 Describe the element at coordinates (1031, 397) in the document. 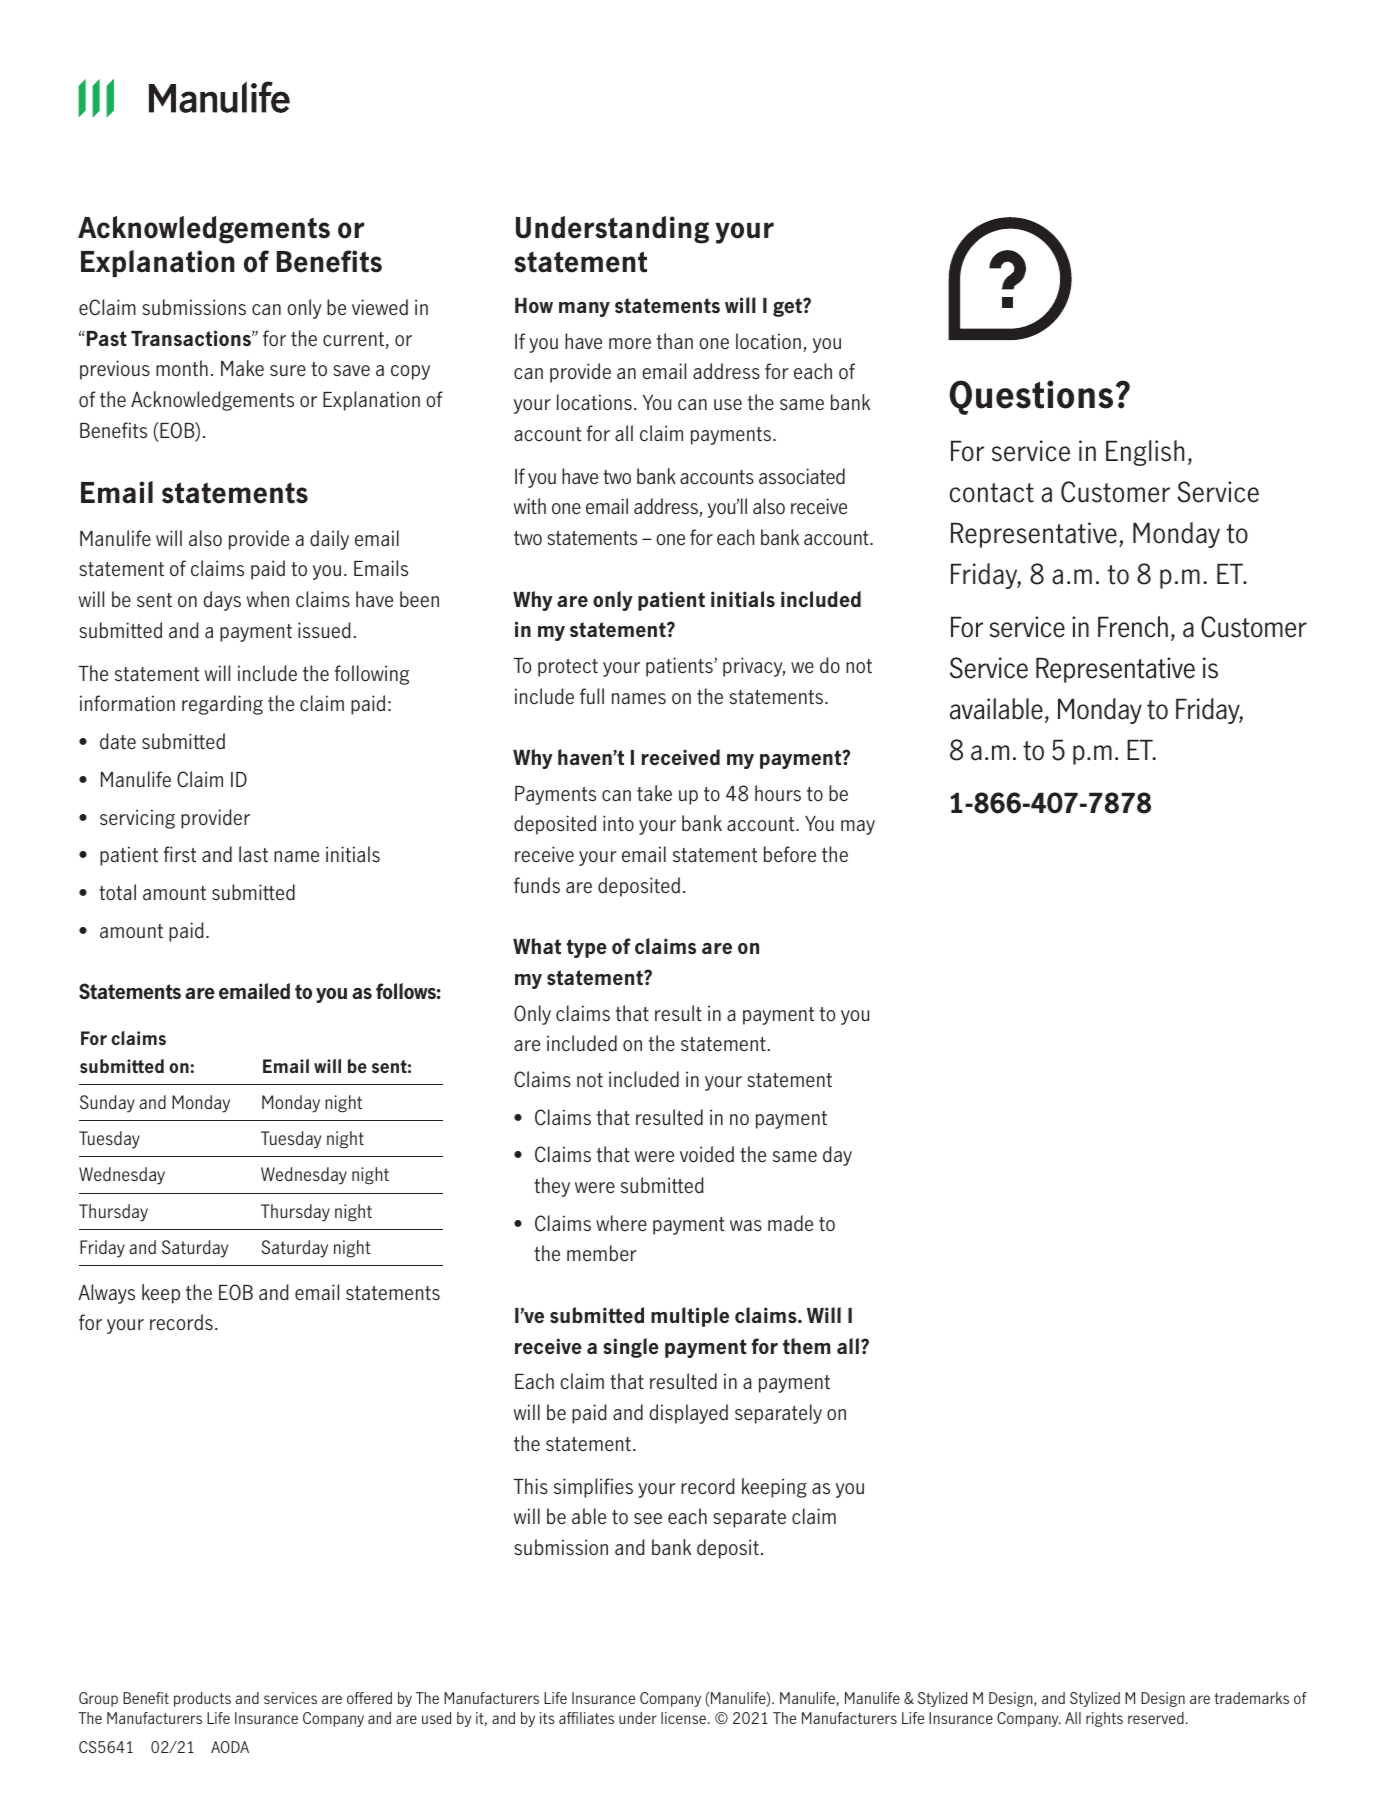

I see `Questions` at that location.
